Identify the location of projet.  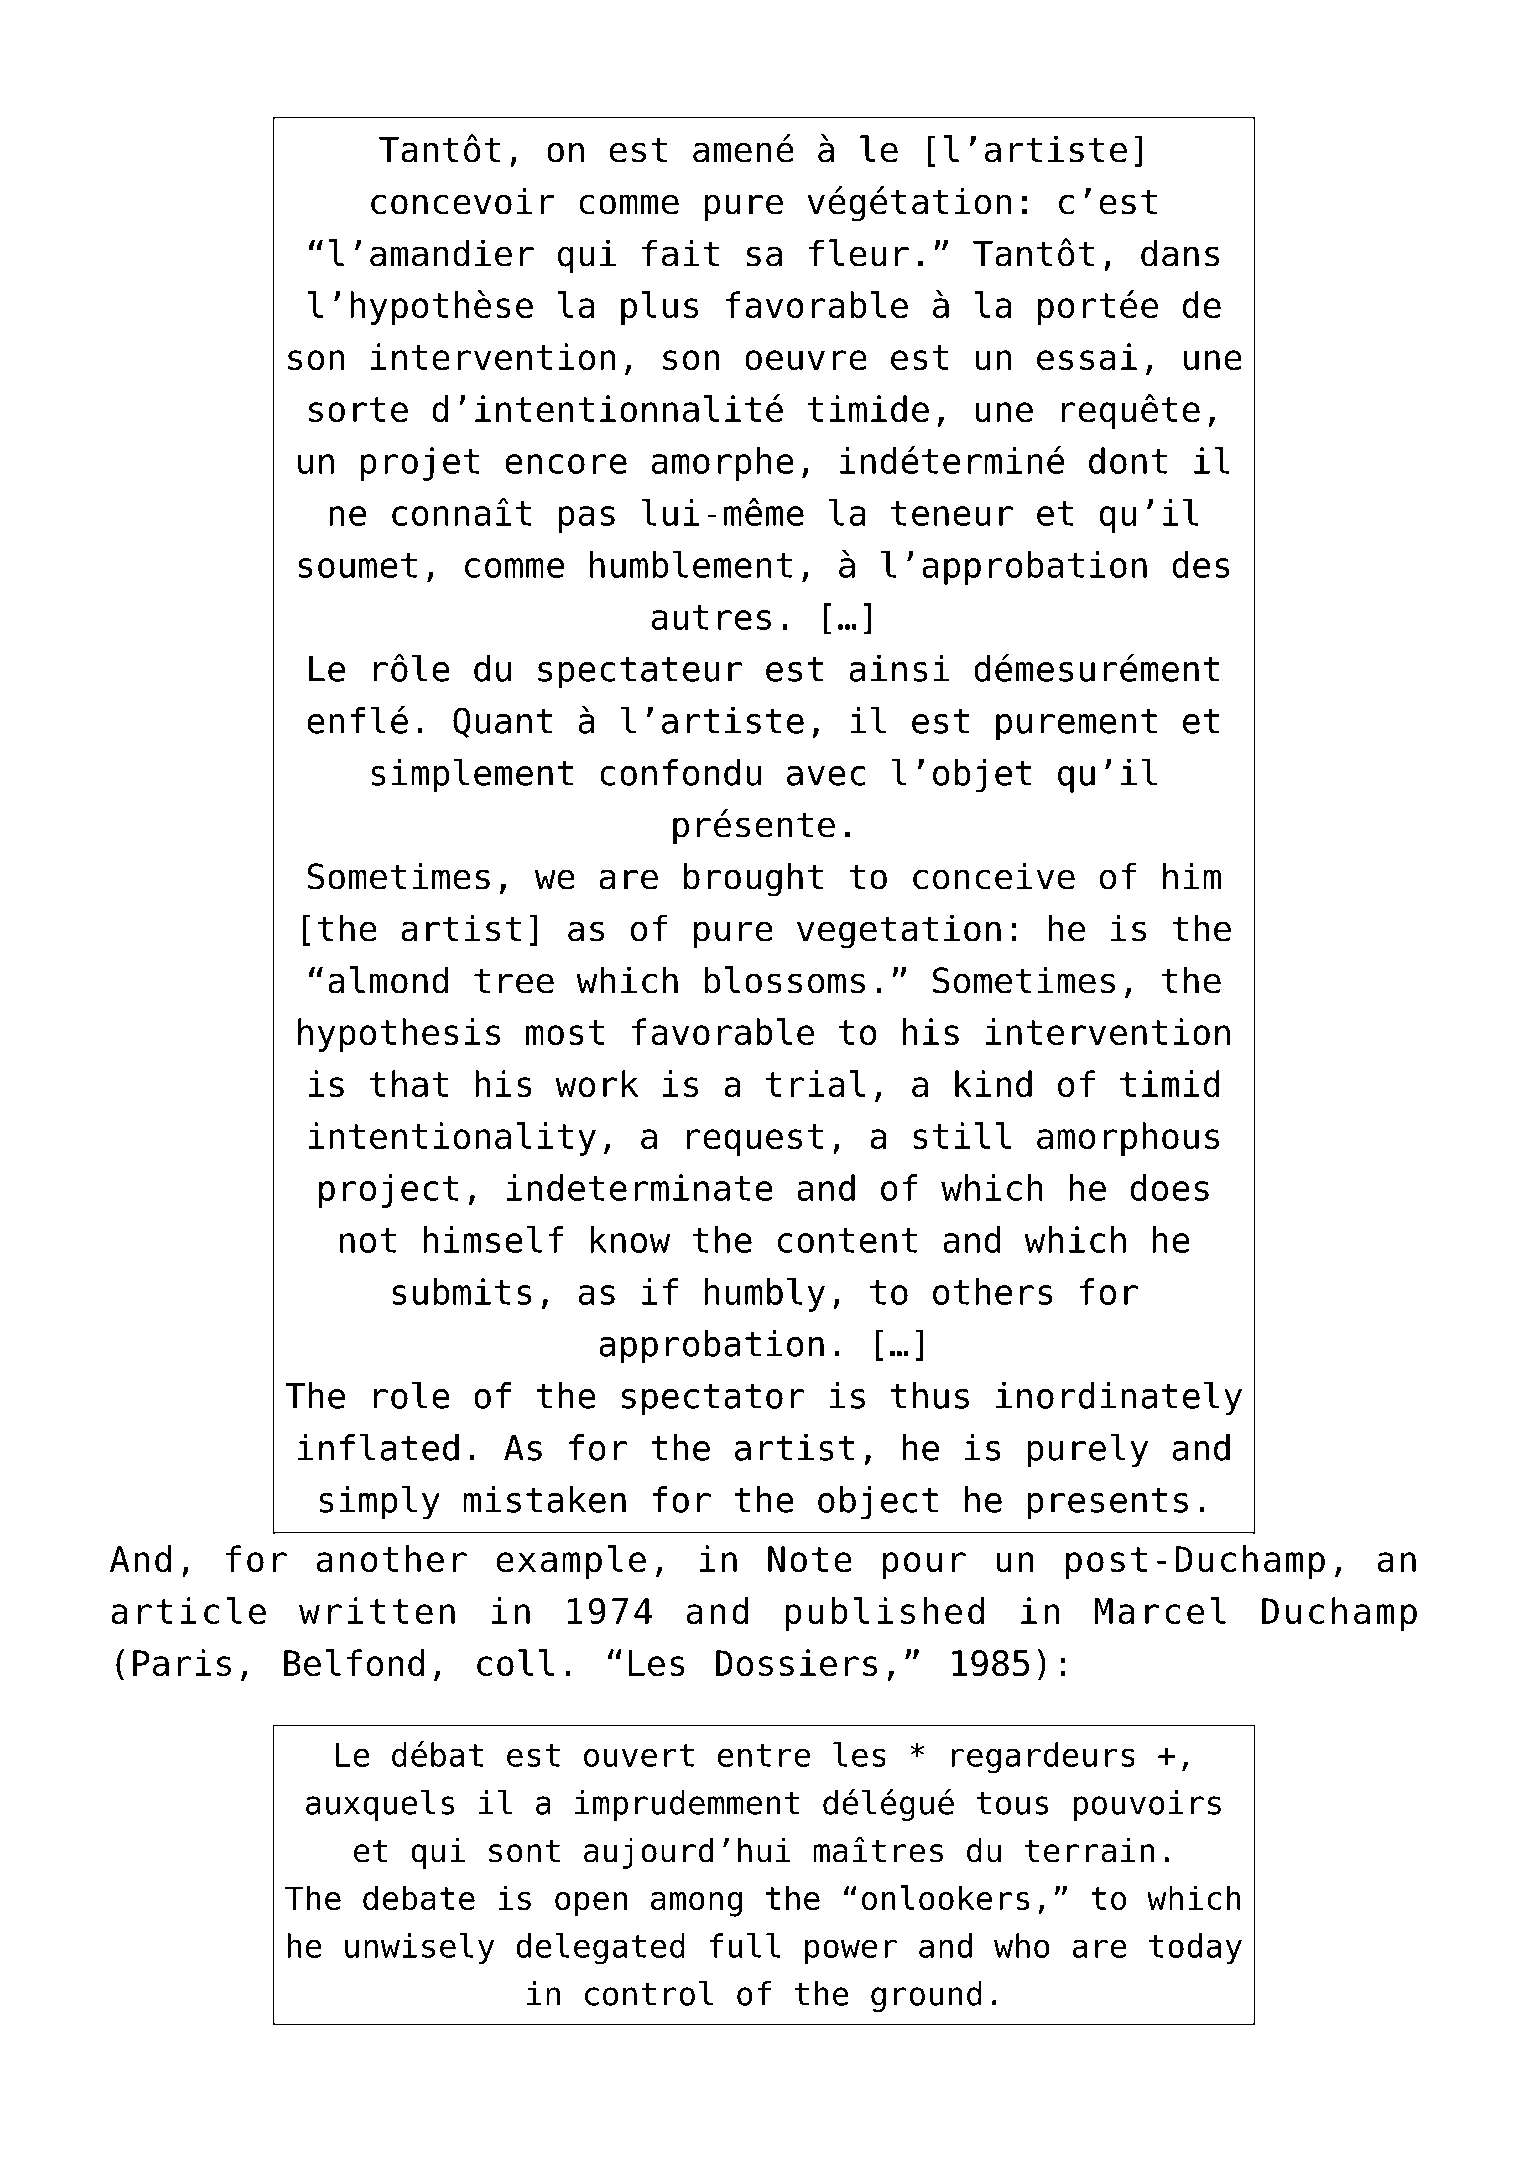
(420, 464).
